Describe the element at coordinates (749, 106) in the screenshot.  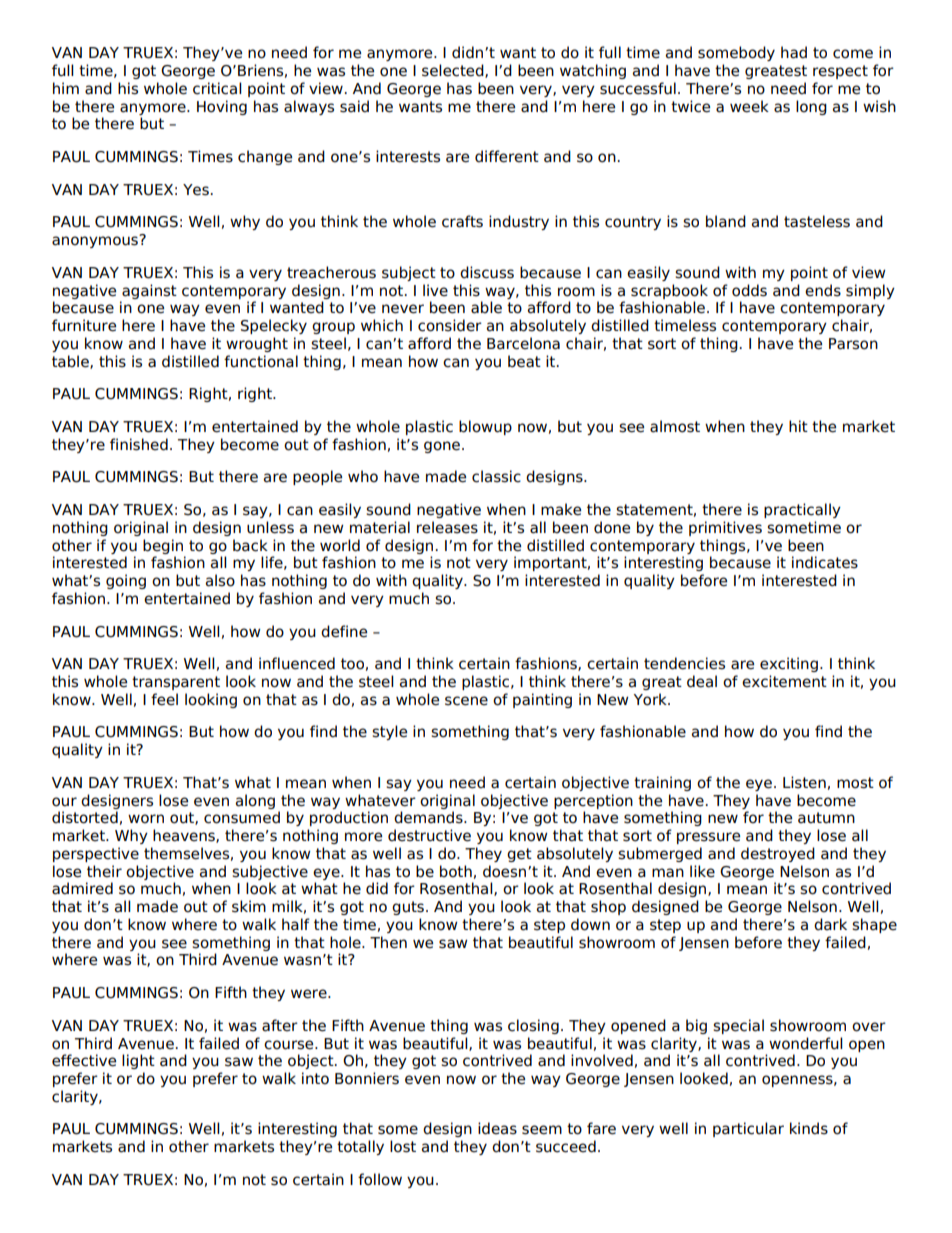
I see `week` at that location.
